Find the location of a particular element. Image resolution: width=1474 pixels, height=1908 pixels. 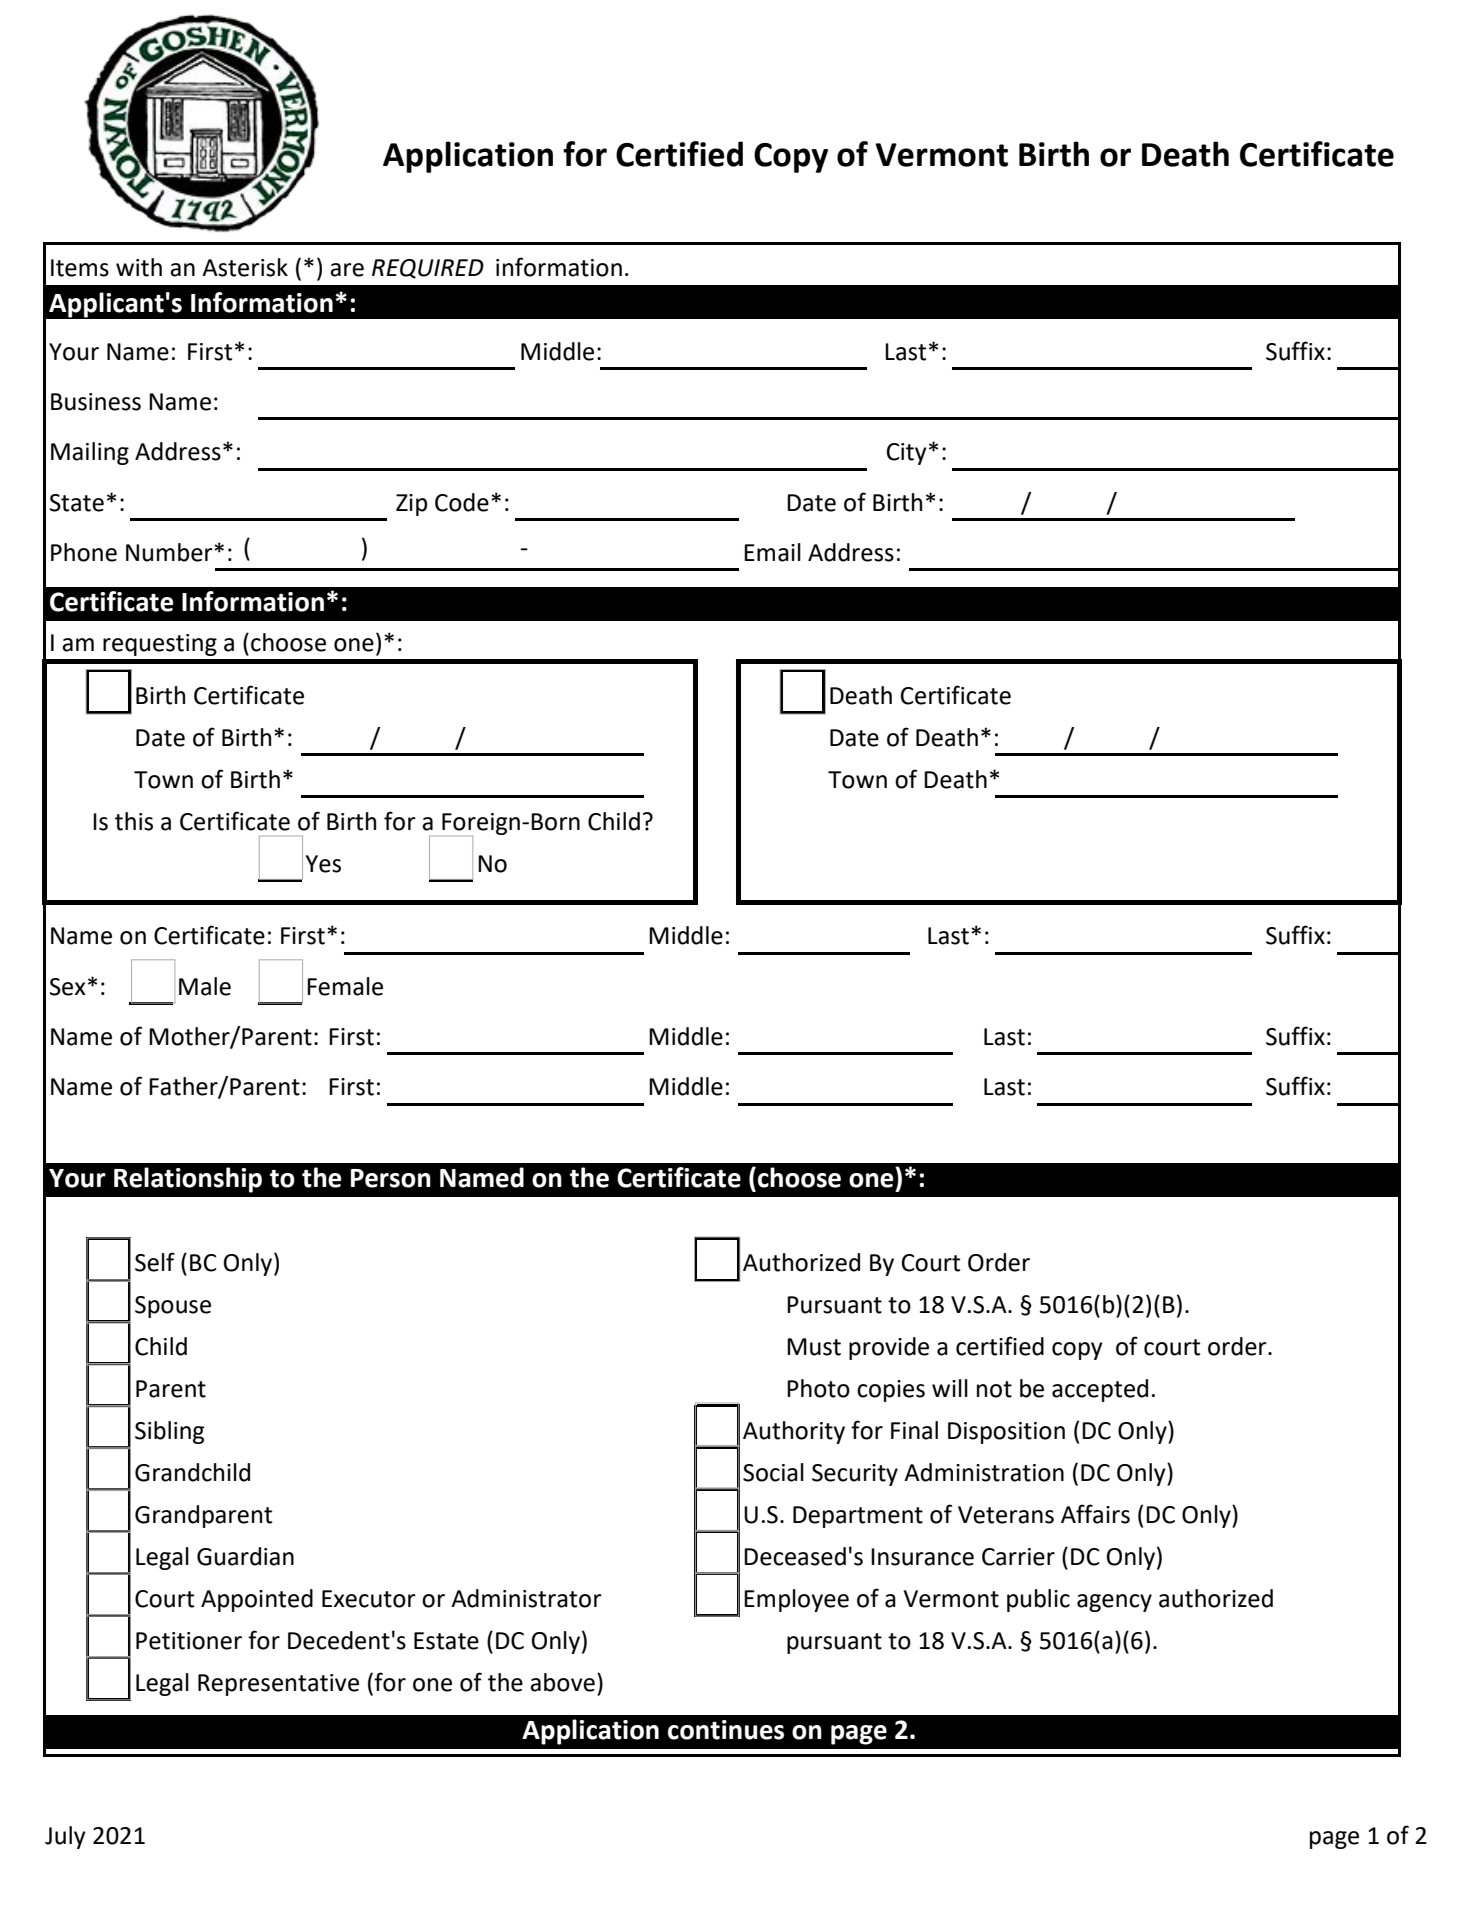

July is located at coordinates (65, 1837).
